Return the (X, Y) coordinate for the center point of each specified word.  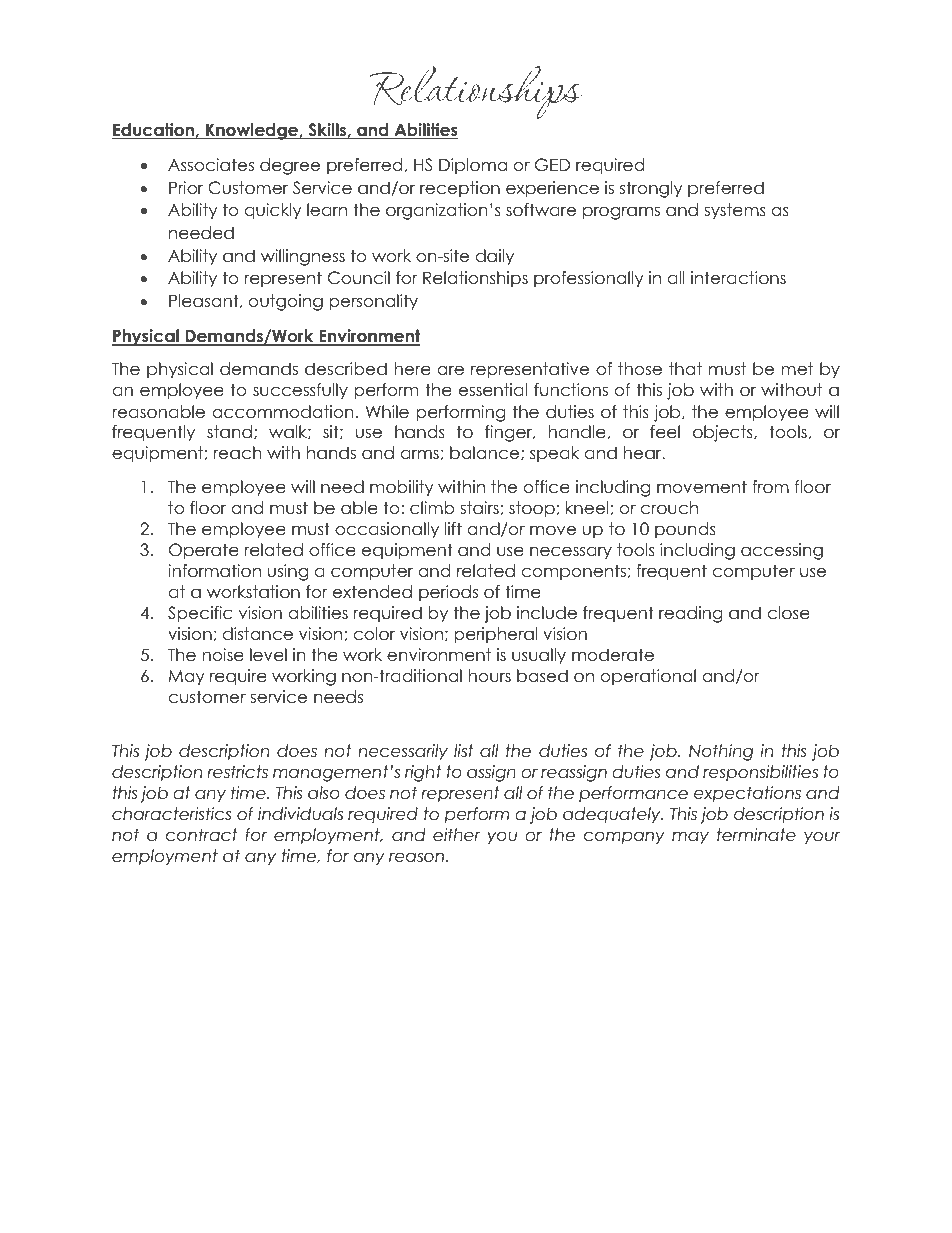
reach (238, 453)
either (457, 835)
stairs (480, 508)
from (770, 487)
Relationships (475, 279)
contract (202, 835)
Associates (211, 165)
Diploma (473, 166)
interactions (738, 278)
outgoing (286, 302)
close (788, 613)
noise (223, 655)
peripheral (496, 635)
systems (735, 211)
